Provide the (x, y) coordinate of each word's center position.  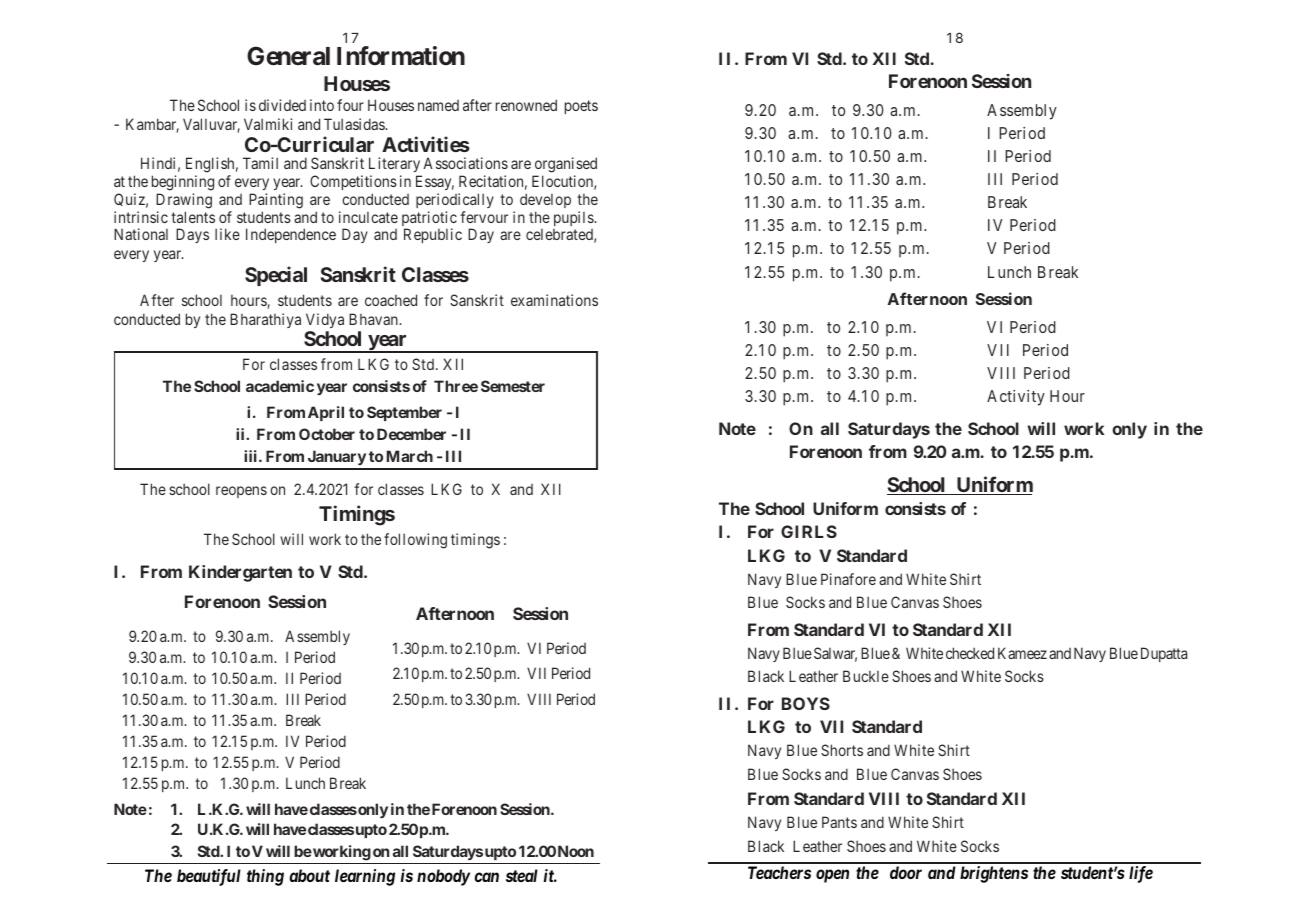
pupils (574, 218)
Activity (1016, 398)
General (288, 56)
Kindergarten (240, 573)
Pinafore (848, 579)
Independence (291, 235)
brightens (994, 874)
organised (565, 166)
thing (265, 877)
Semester (513, 386)
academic (280, 386)
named (438, 105)
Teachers (779, 872)
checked (970, 653)
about (309, 875)
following (415, 541)
